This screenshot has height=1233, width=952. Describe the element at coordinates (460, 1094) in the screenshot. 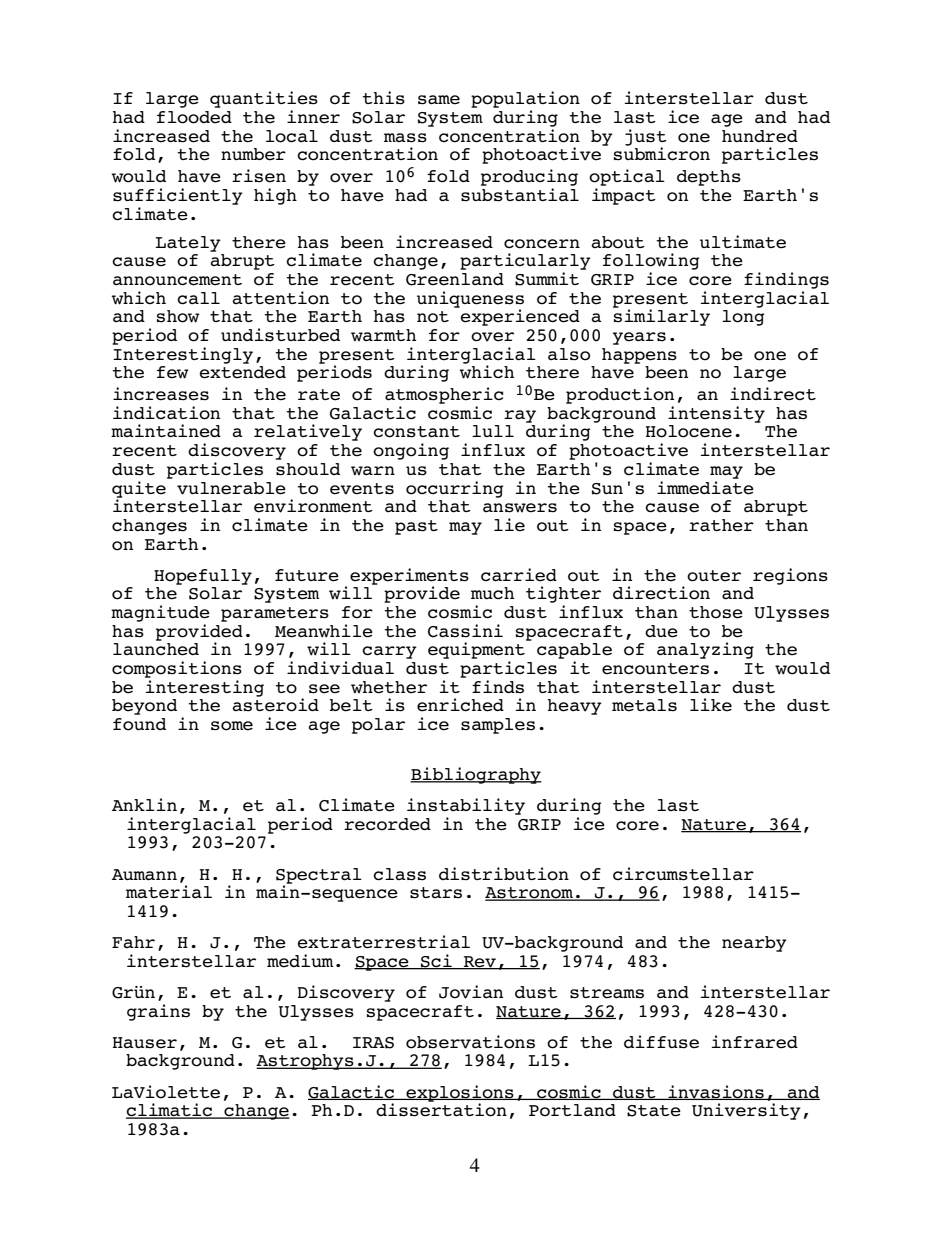

I see `explosions` at that location.
